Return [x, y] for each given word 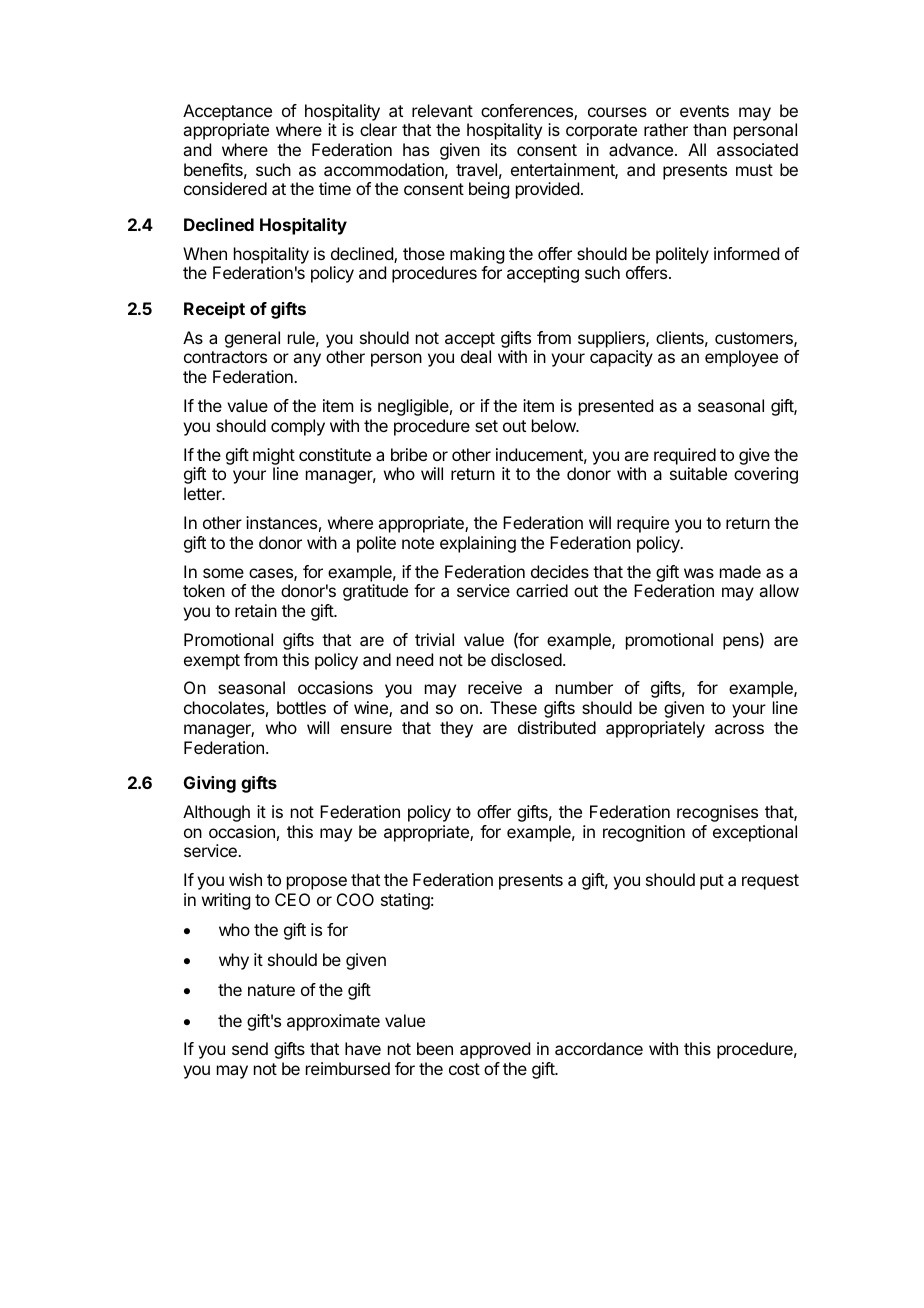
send [250, 1048]
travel [476, 169]
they [456, 729]
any [307, 360]
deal [476, 356]
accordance [599, 1048]
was [699, 573]
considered [225, 188]
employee [741, 358]
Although [216, 813]
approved [495, 1050]
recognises [717, 813]
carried [542, 590]
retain [256, 610]
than [709, 129]
